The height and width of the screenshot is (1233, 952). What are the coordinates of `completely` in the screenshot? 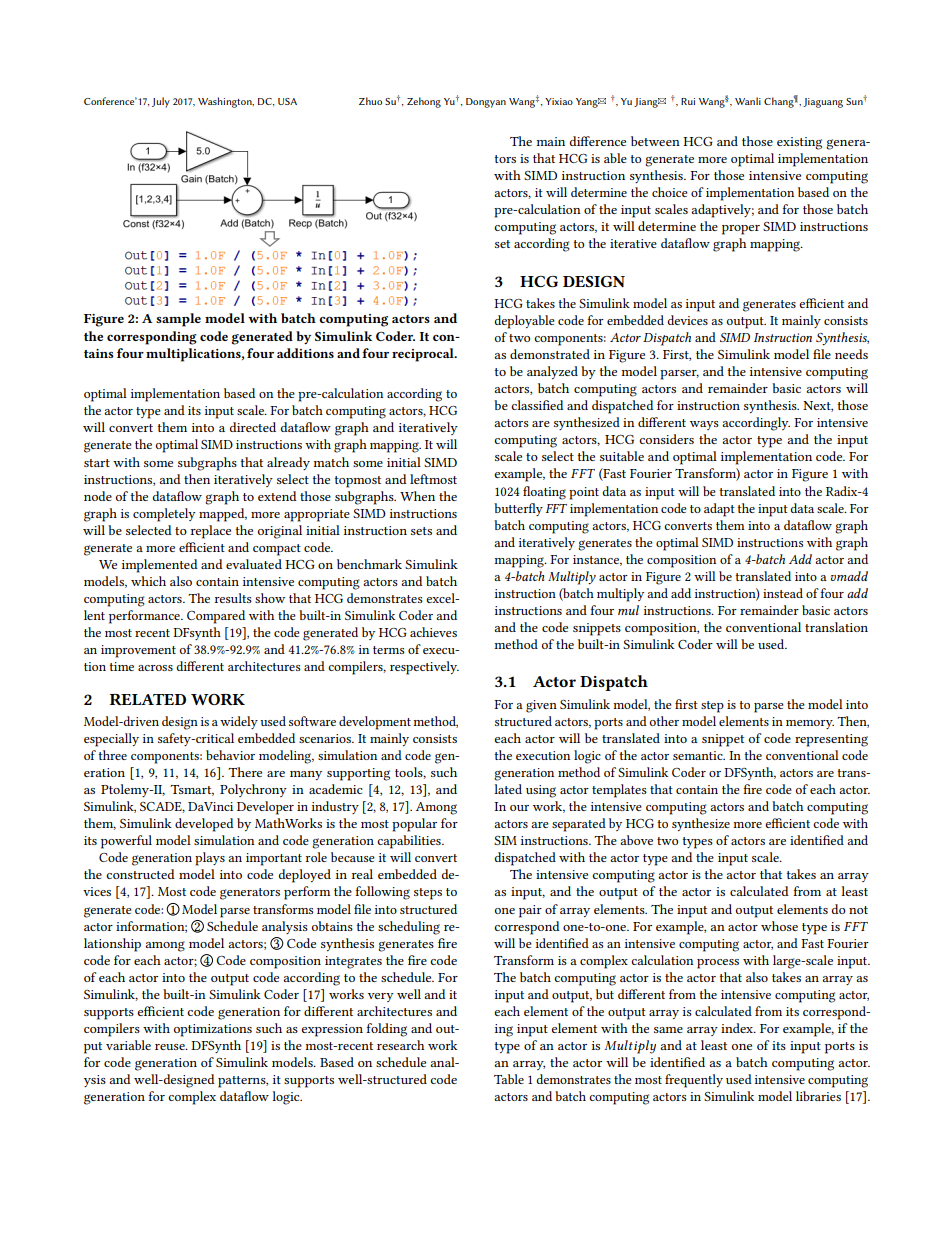 It's located at (164, 515).
